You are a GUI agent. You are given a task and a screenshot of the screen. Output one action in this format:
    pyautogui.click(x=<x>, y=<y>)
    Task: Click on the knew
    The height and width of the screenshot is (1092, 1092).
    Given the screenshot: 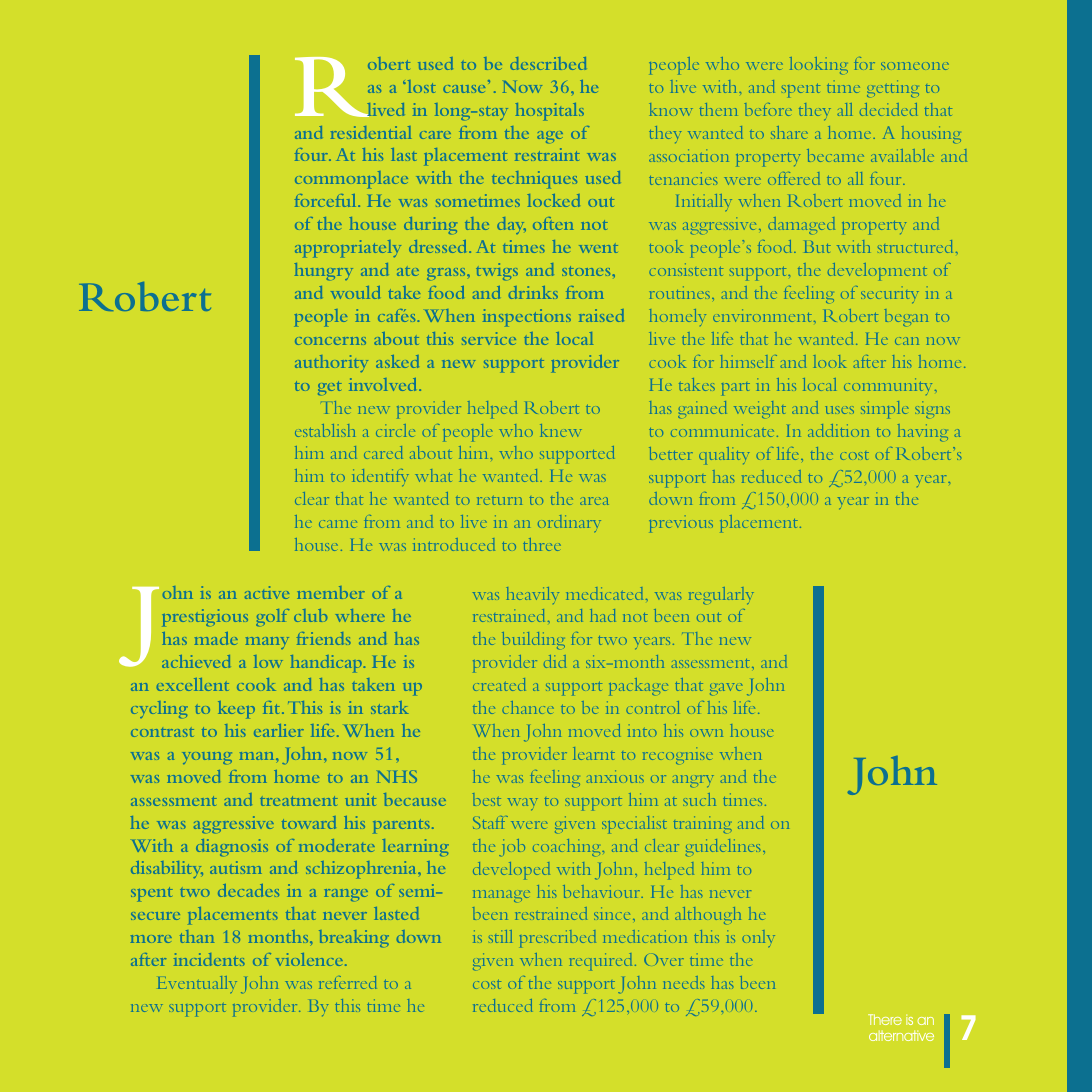 What is the action you would take?
    pyautogui.click(x=561, y=430)
